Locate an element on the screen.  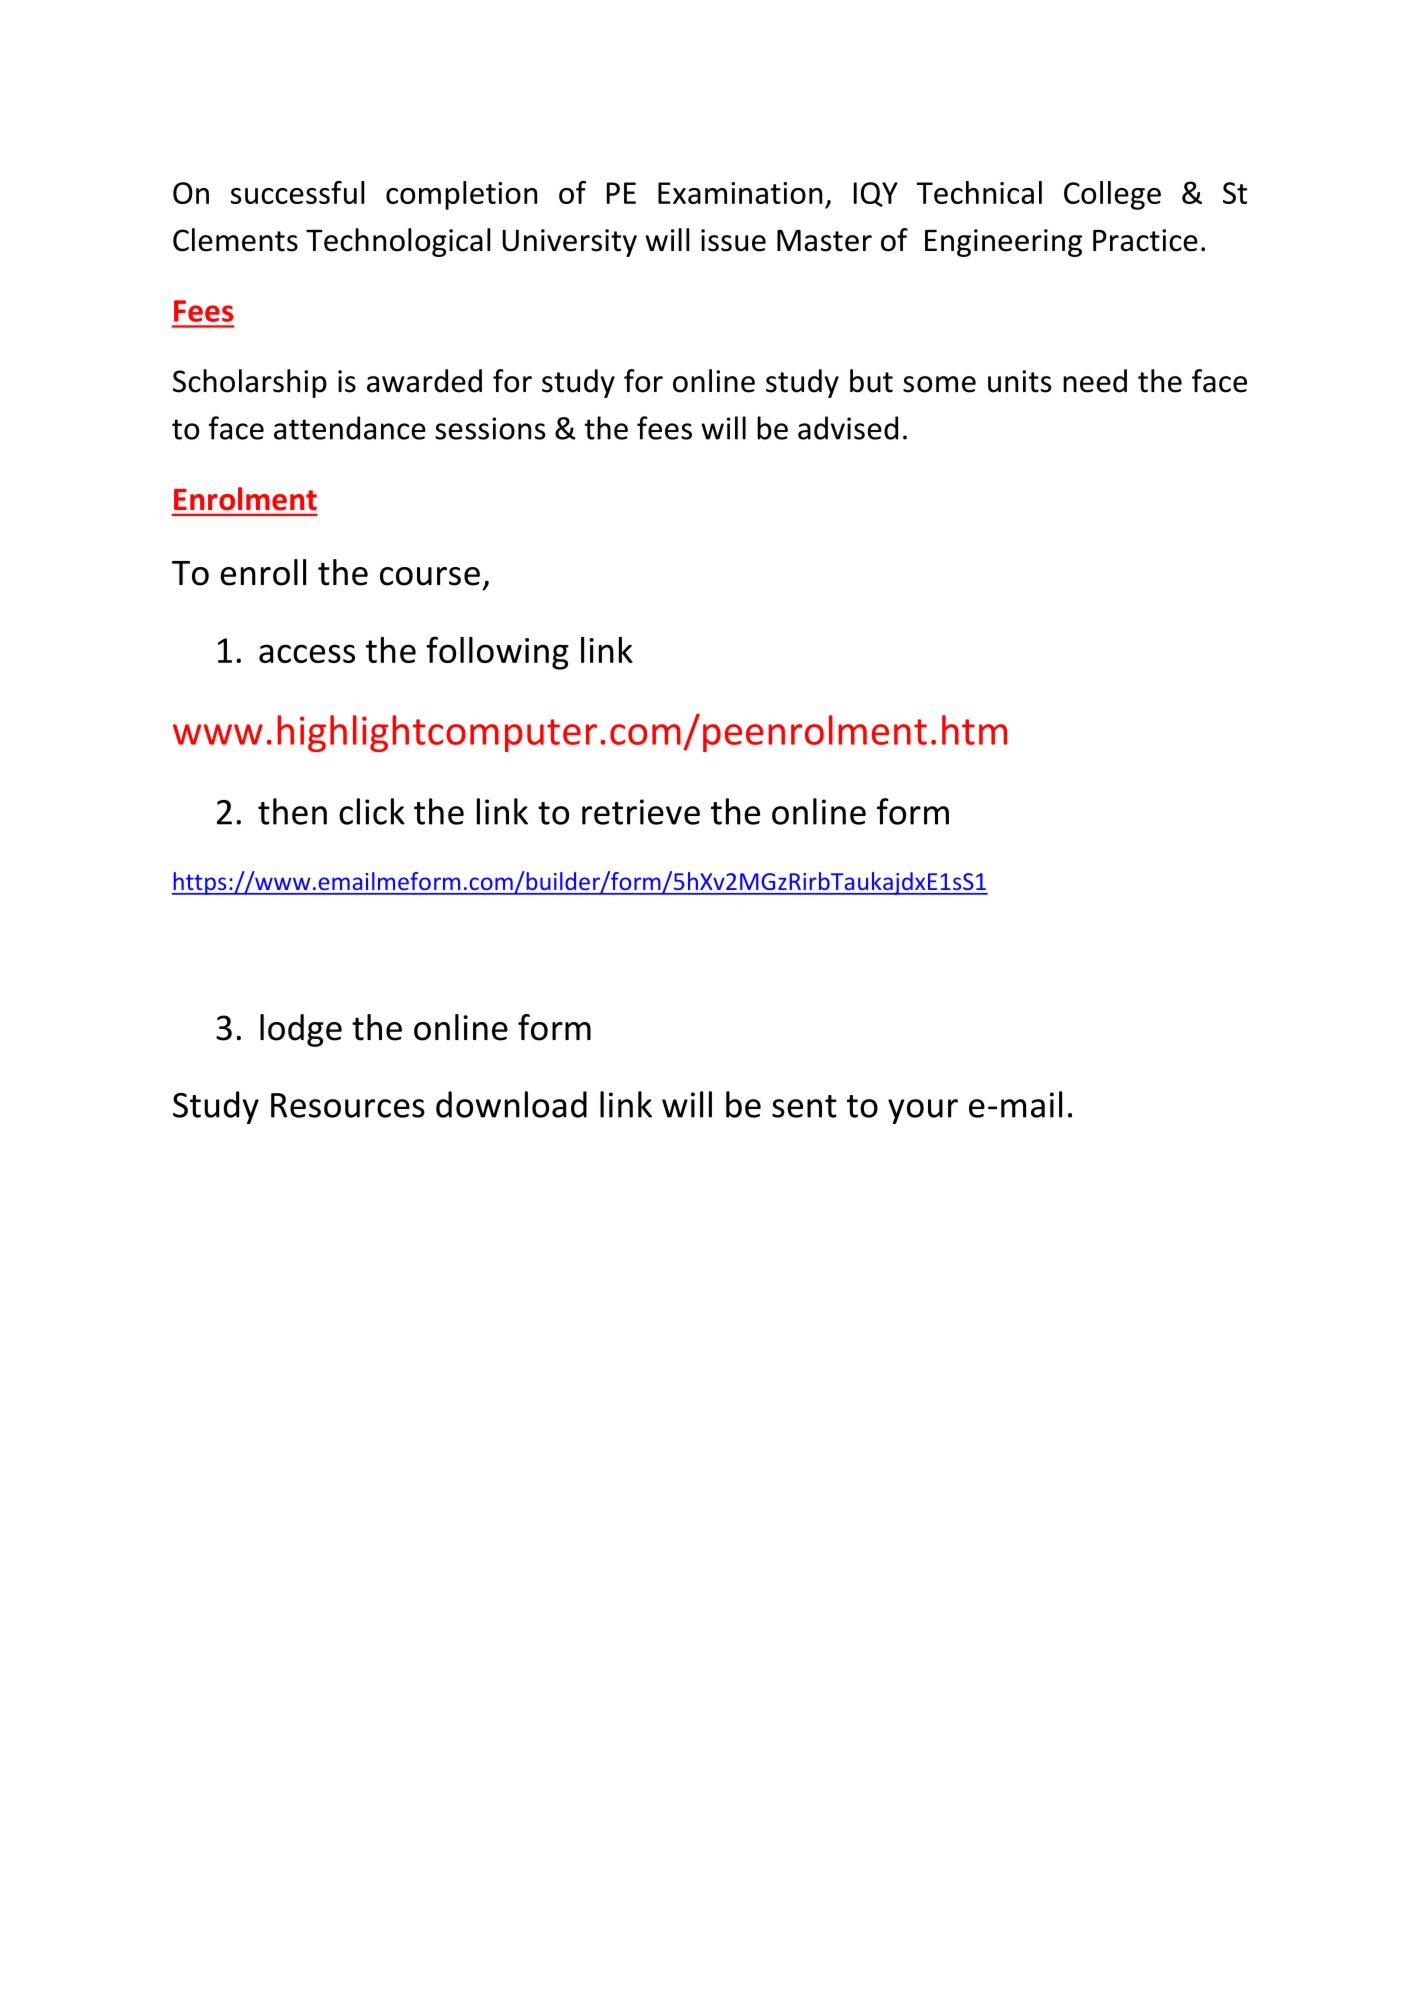
following is located at coordinates (497, 653).
